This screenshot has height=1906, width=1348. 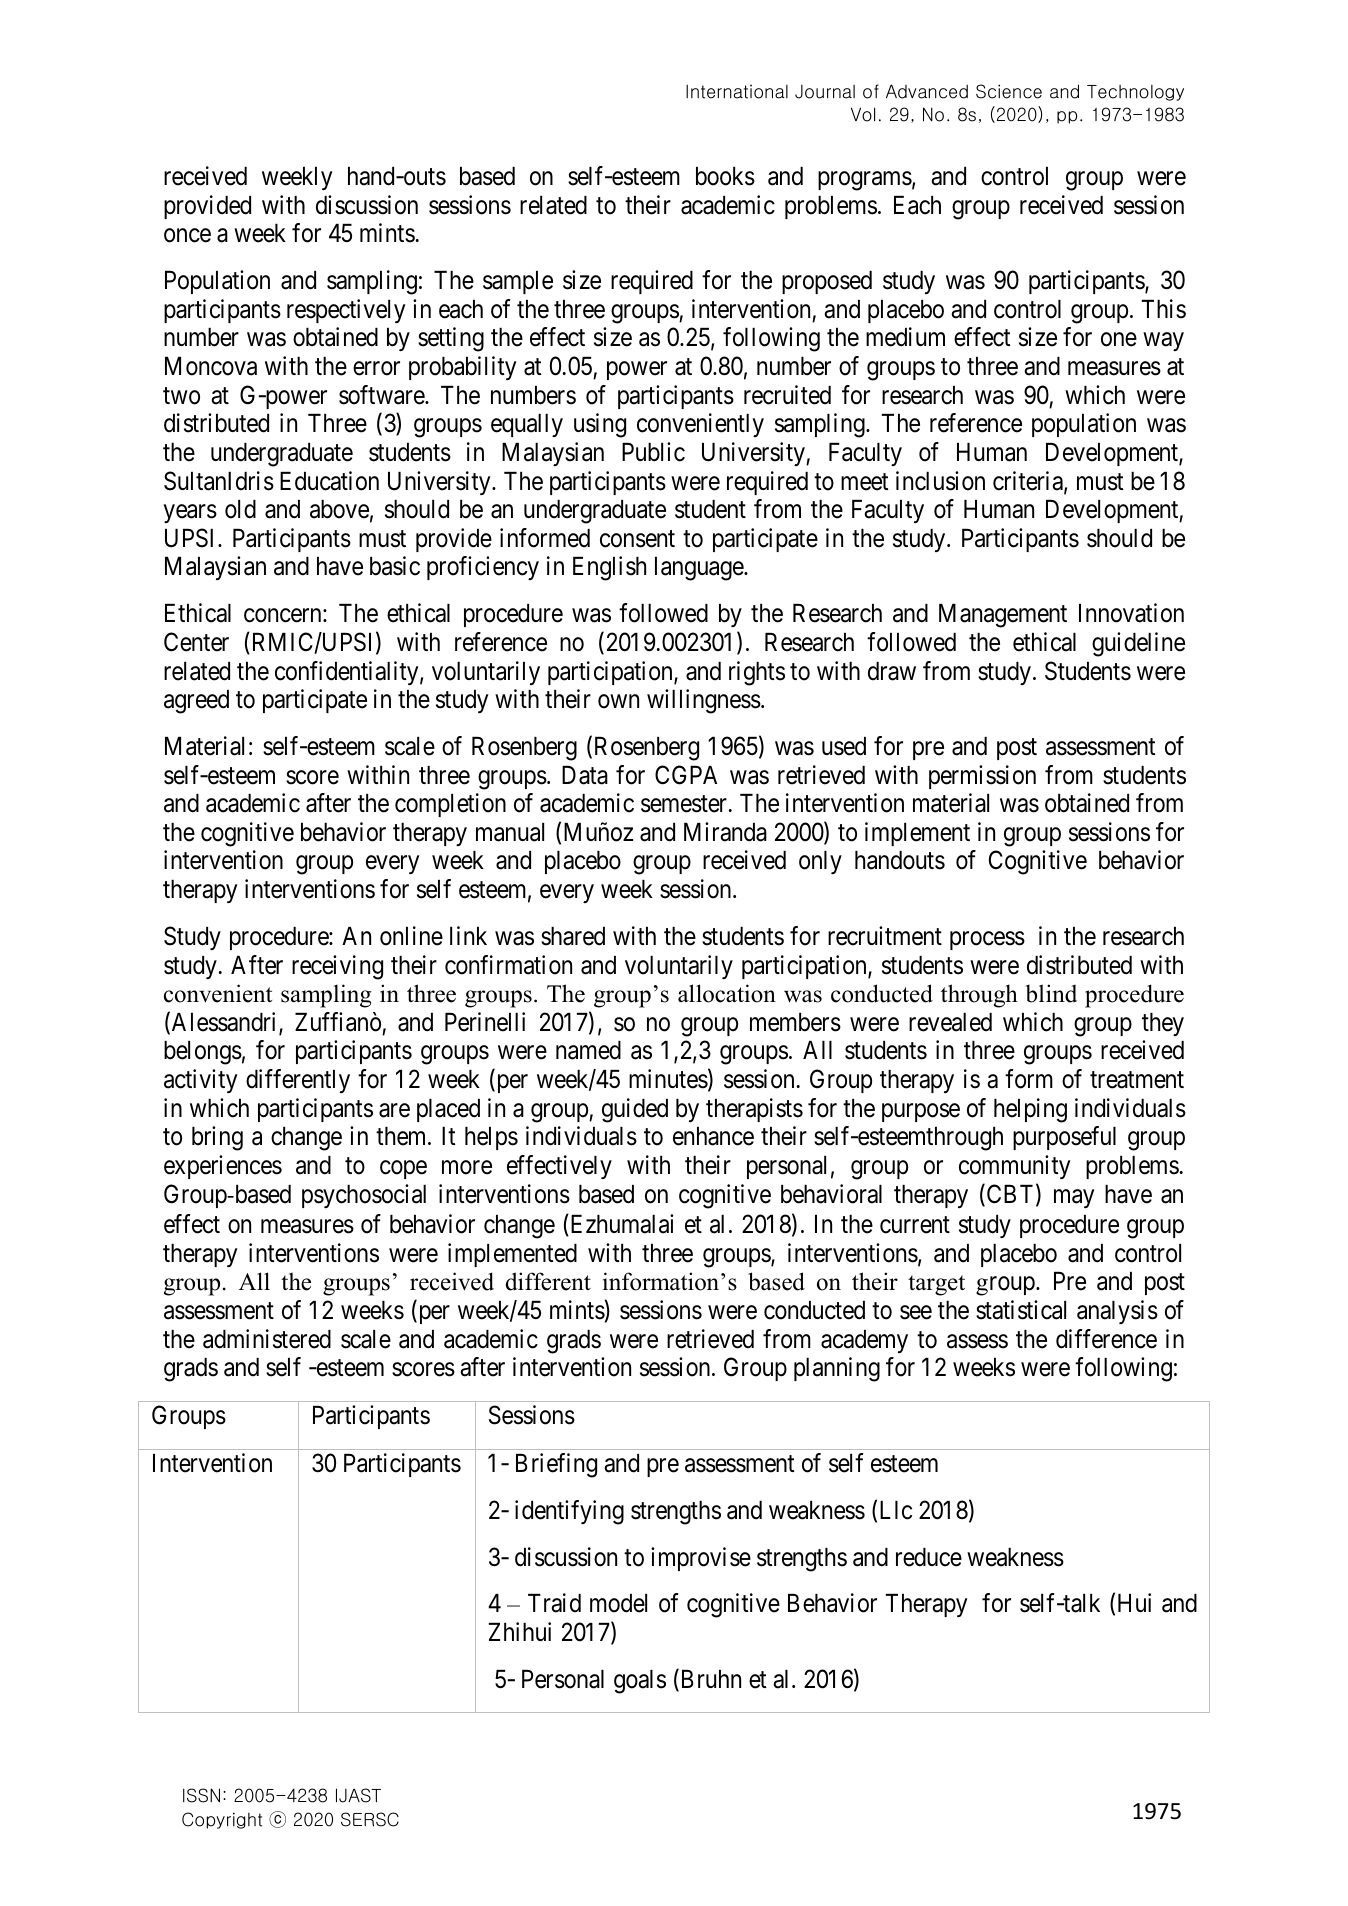 What do you see at coordinates (222, 1820) in the screenshot?
I see `Copyright` at bounding box center [222, 1820].
